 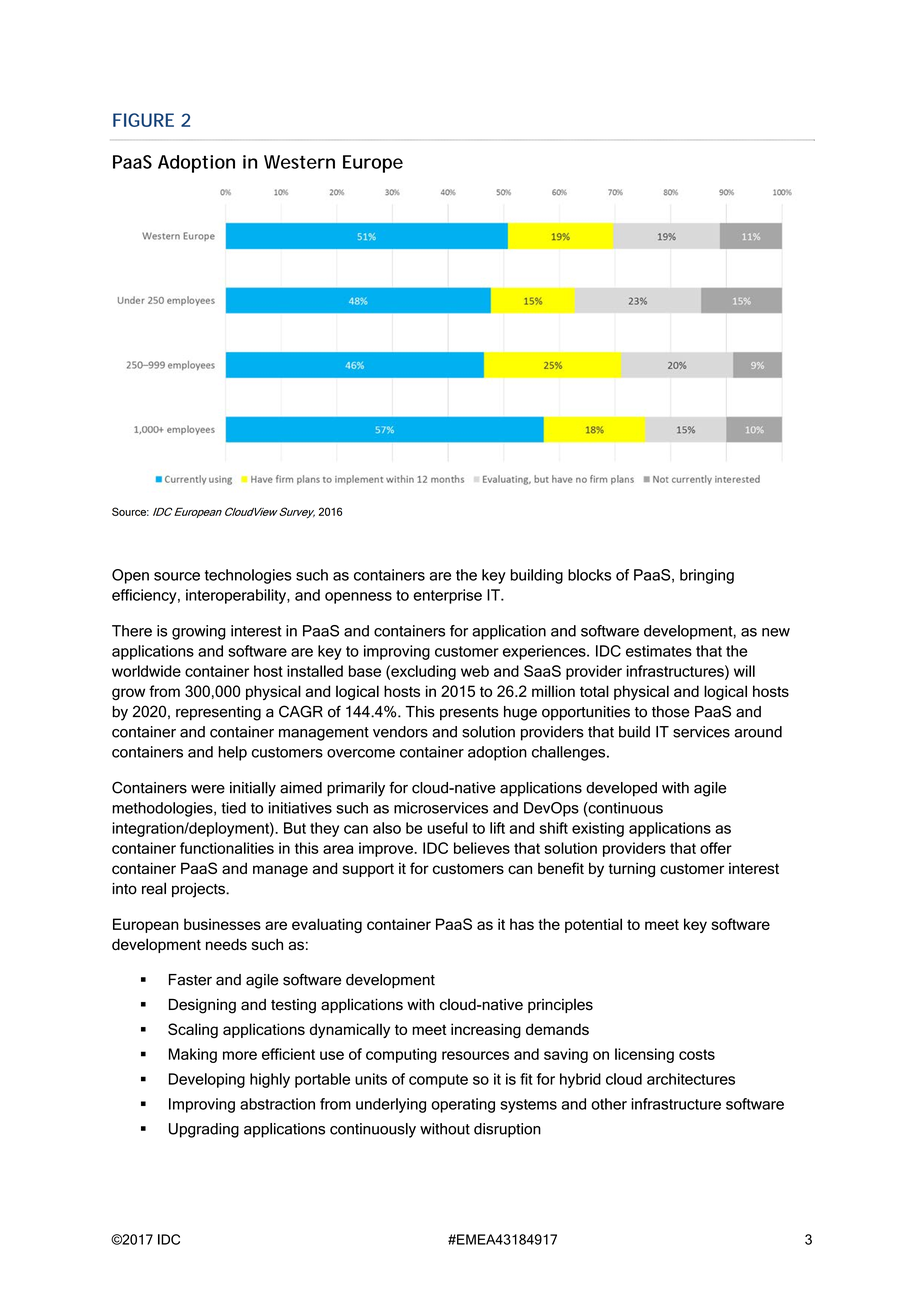 I want to click on were, so click(x=208, y=789).
